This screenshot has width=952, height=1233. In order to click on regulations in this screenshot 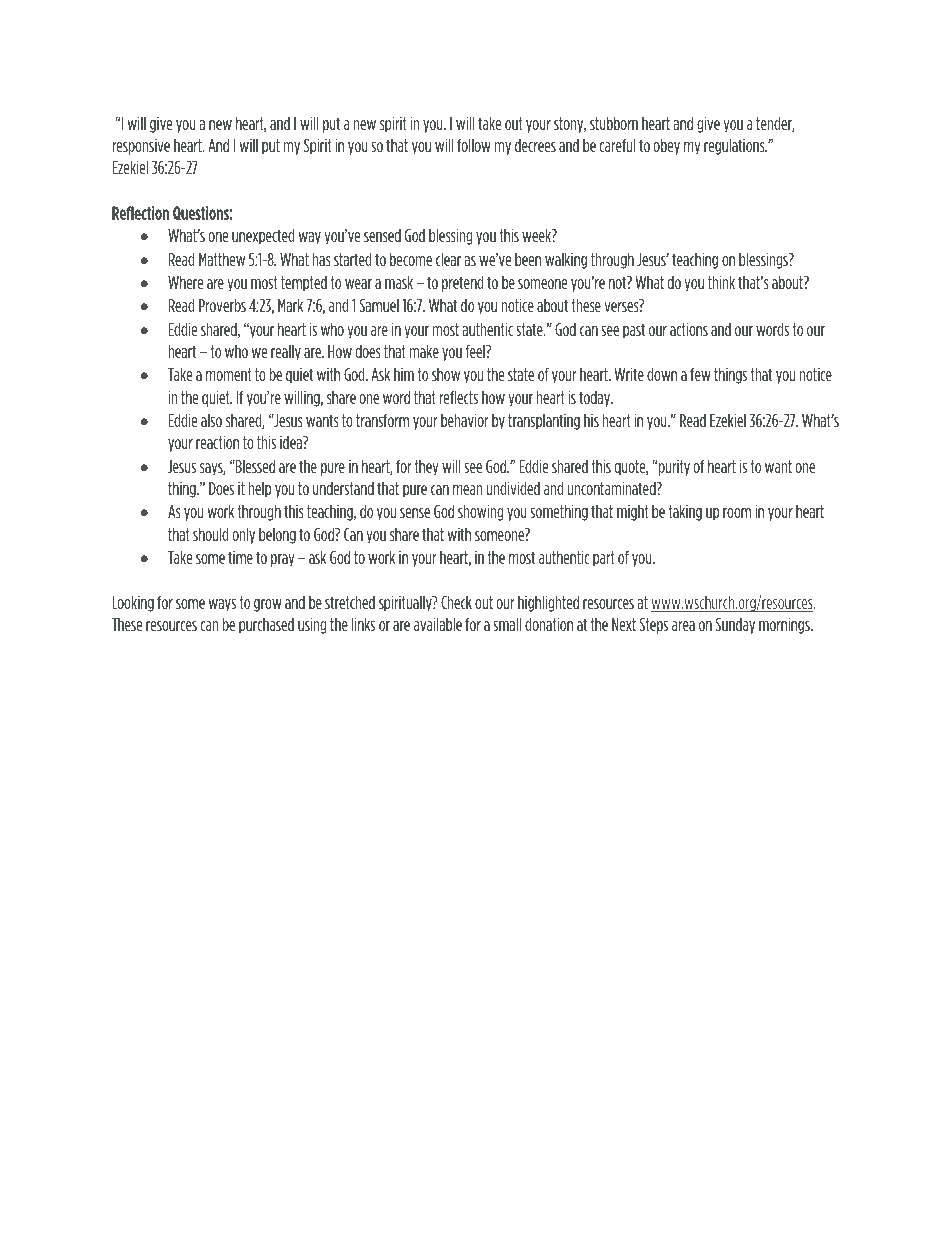, I will do `click(735, 147)`.
